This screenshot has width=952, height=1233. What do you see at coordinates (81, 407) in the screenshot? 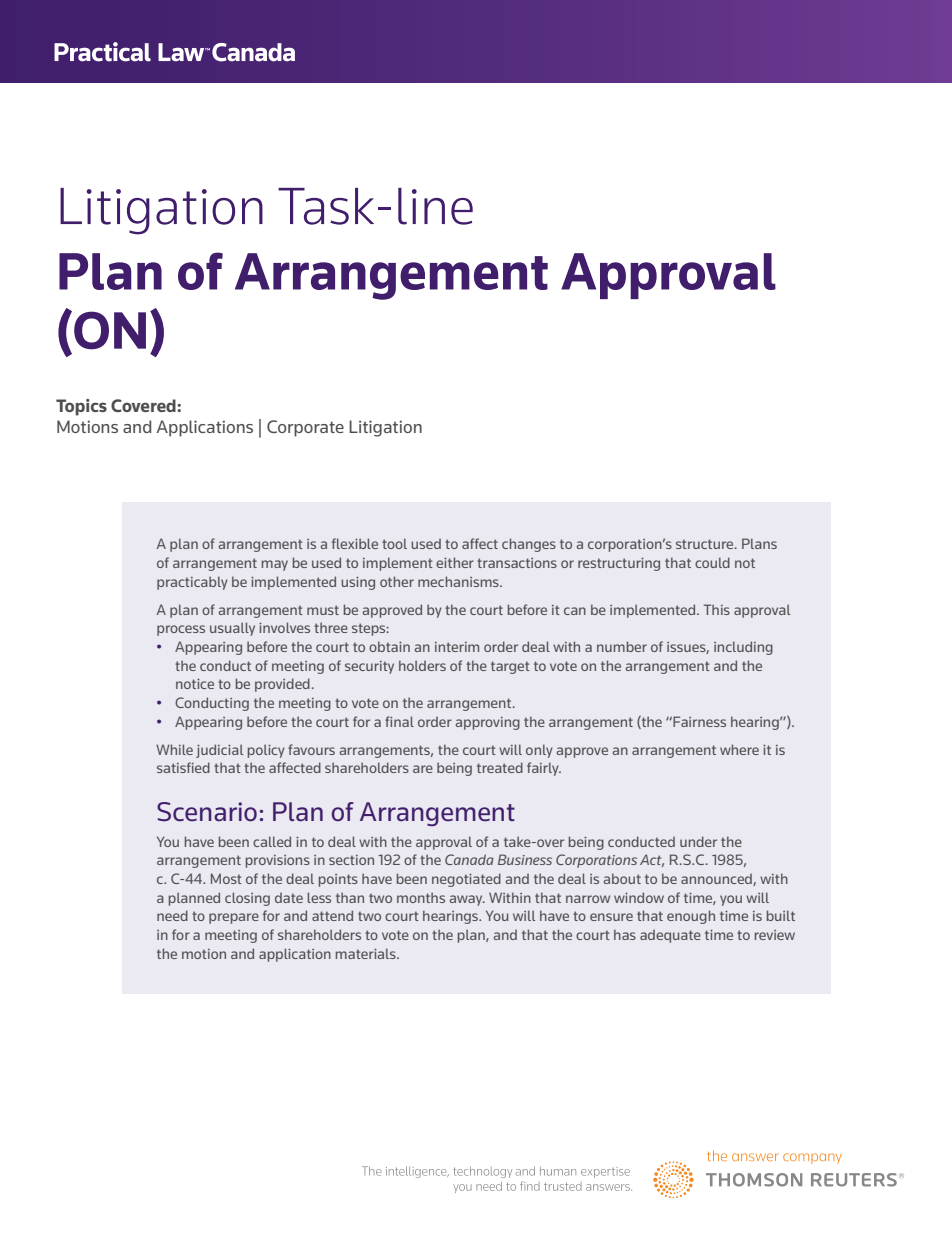
I see `Topics` at bounding box center [81, 407].
